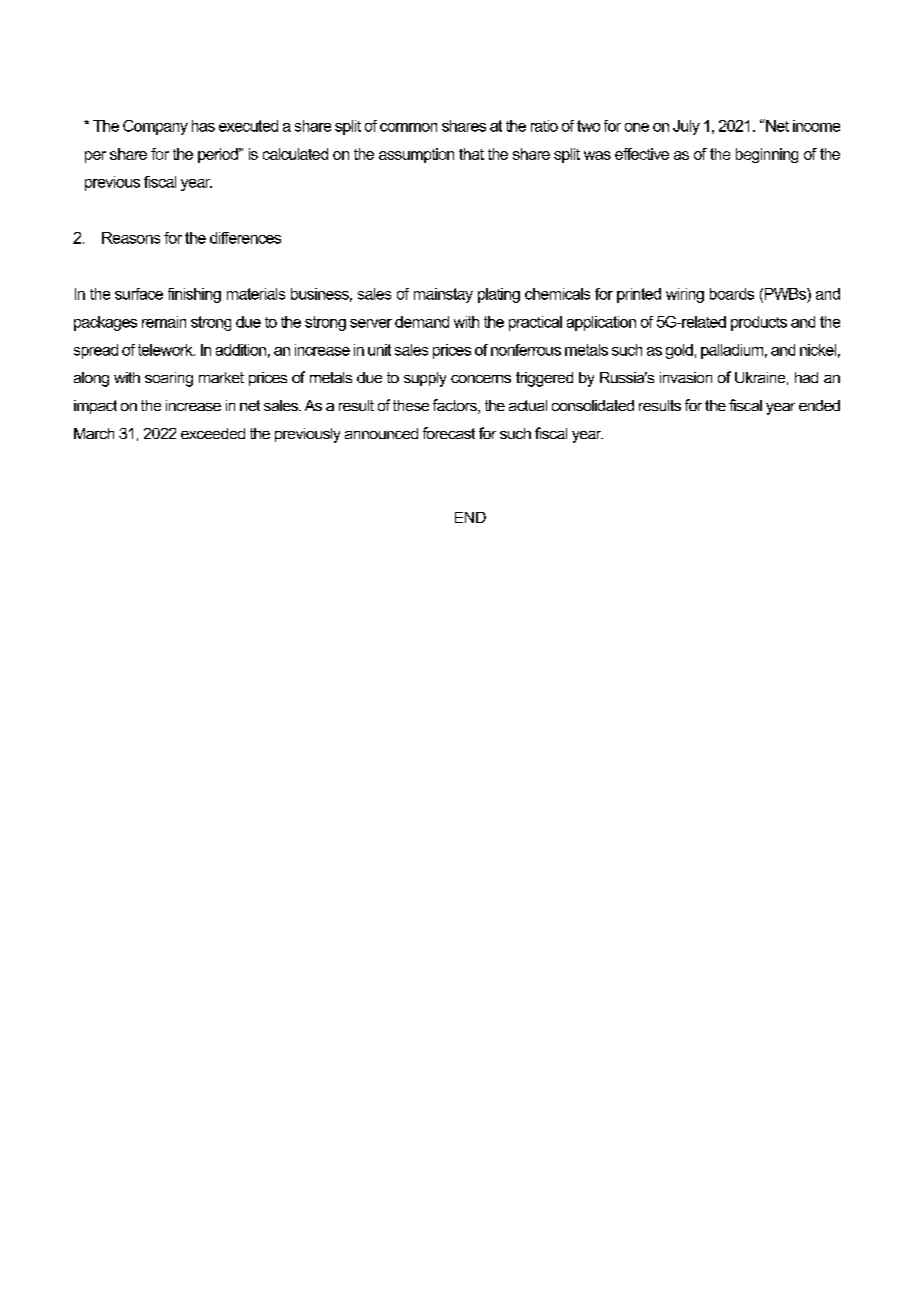 The image size is (924, 1308). I want to click on boards, so click(732, 294).
